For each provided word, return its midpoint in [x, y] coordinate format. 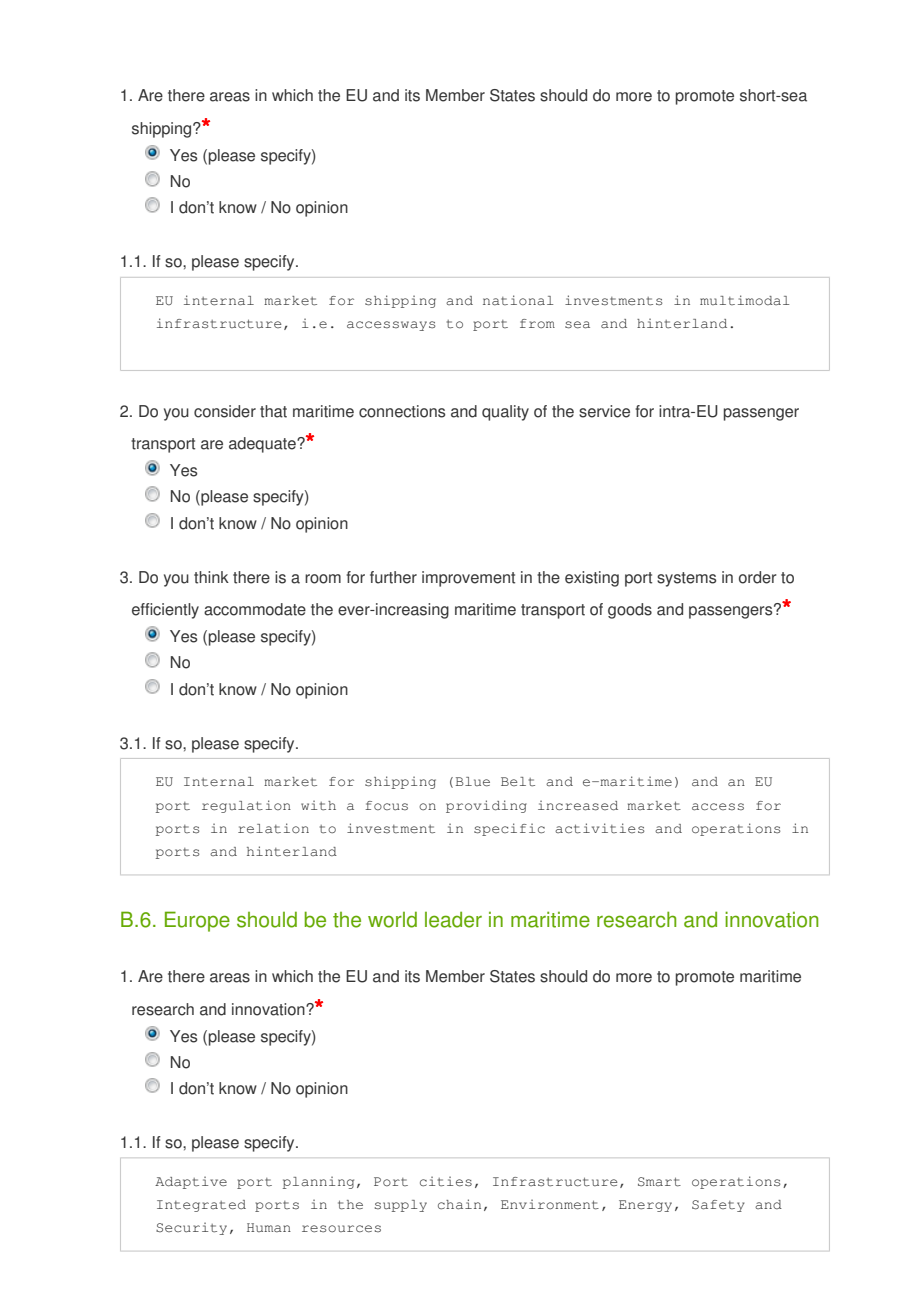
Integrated [201, 1206]
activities [599, 828]
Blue [473, 782]
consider [225, 411]
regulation [246, 806]
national [518, 300]
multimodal [744, 300]
